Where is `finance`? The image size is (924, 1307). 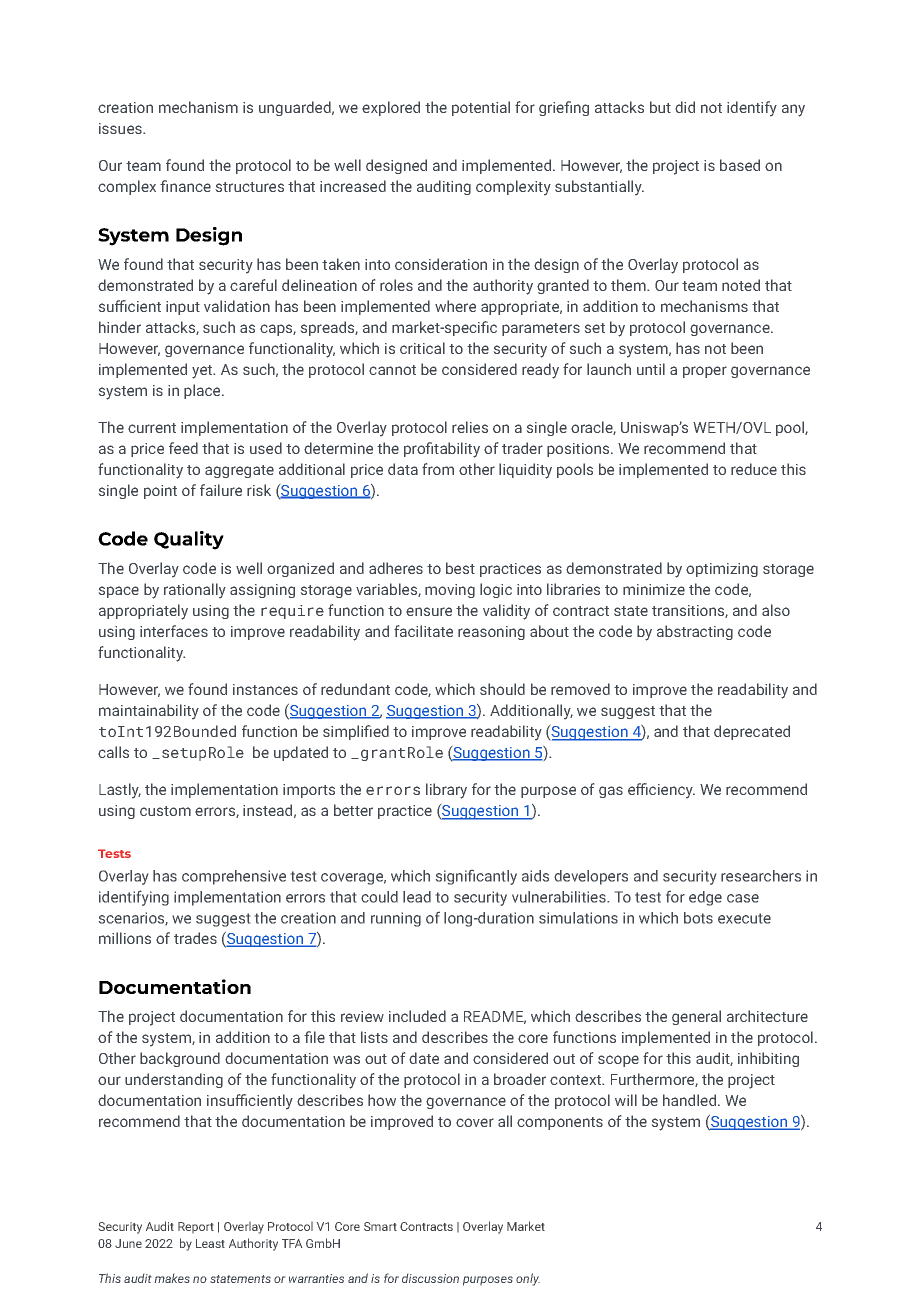
finance is located at coordinates (185, 186).
